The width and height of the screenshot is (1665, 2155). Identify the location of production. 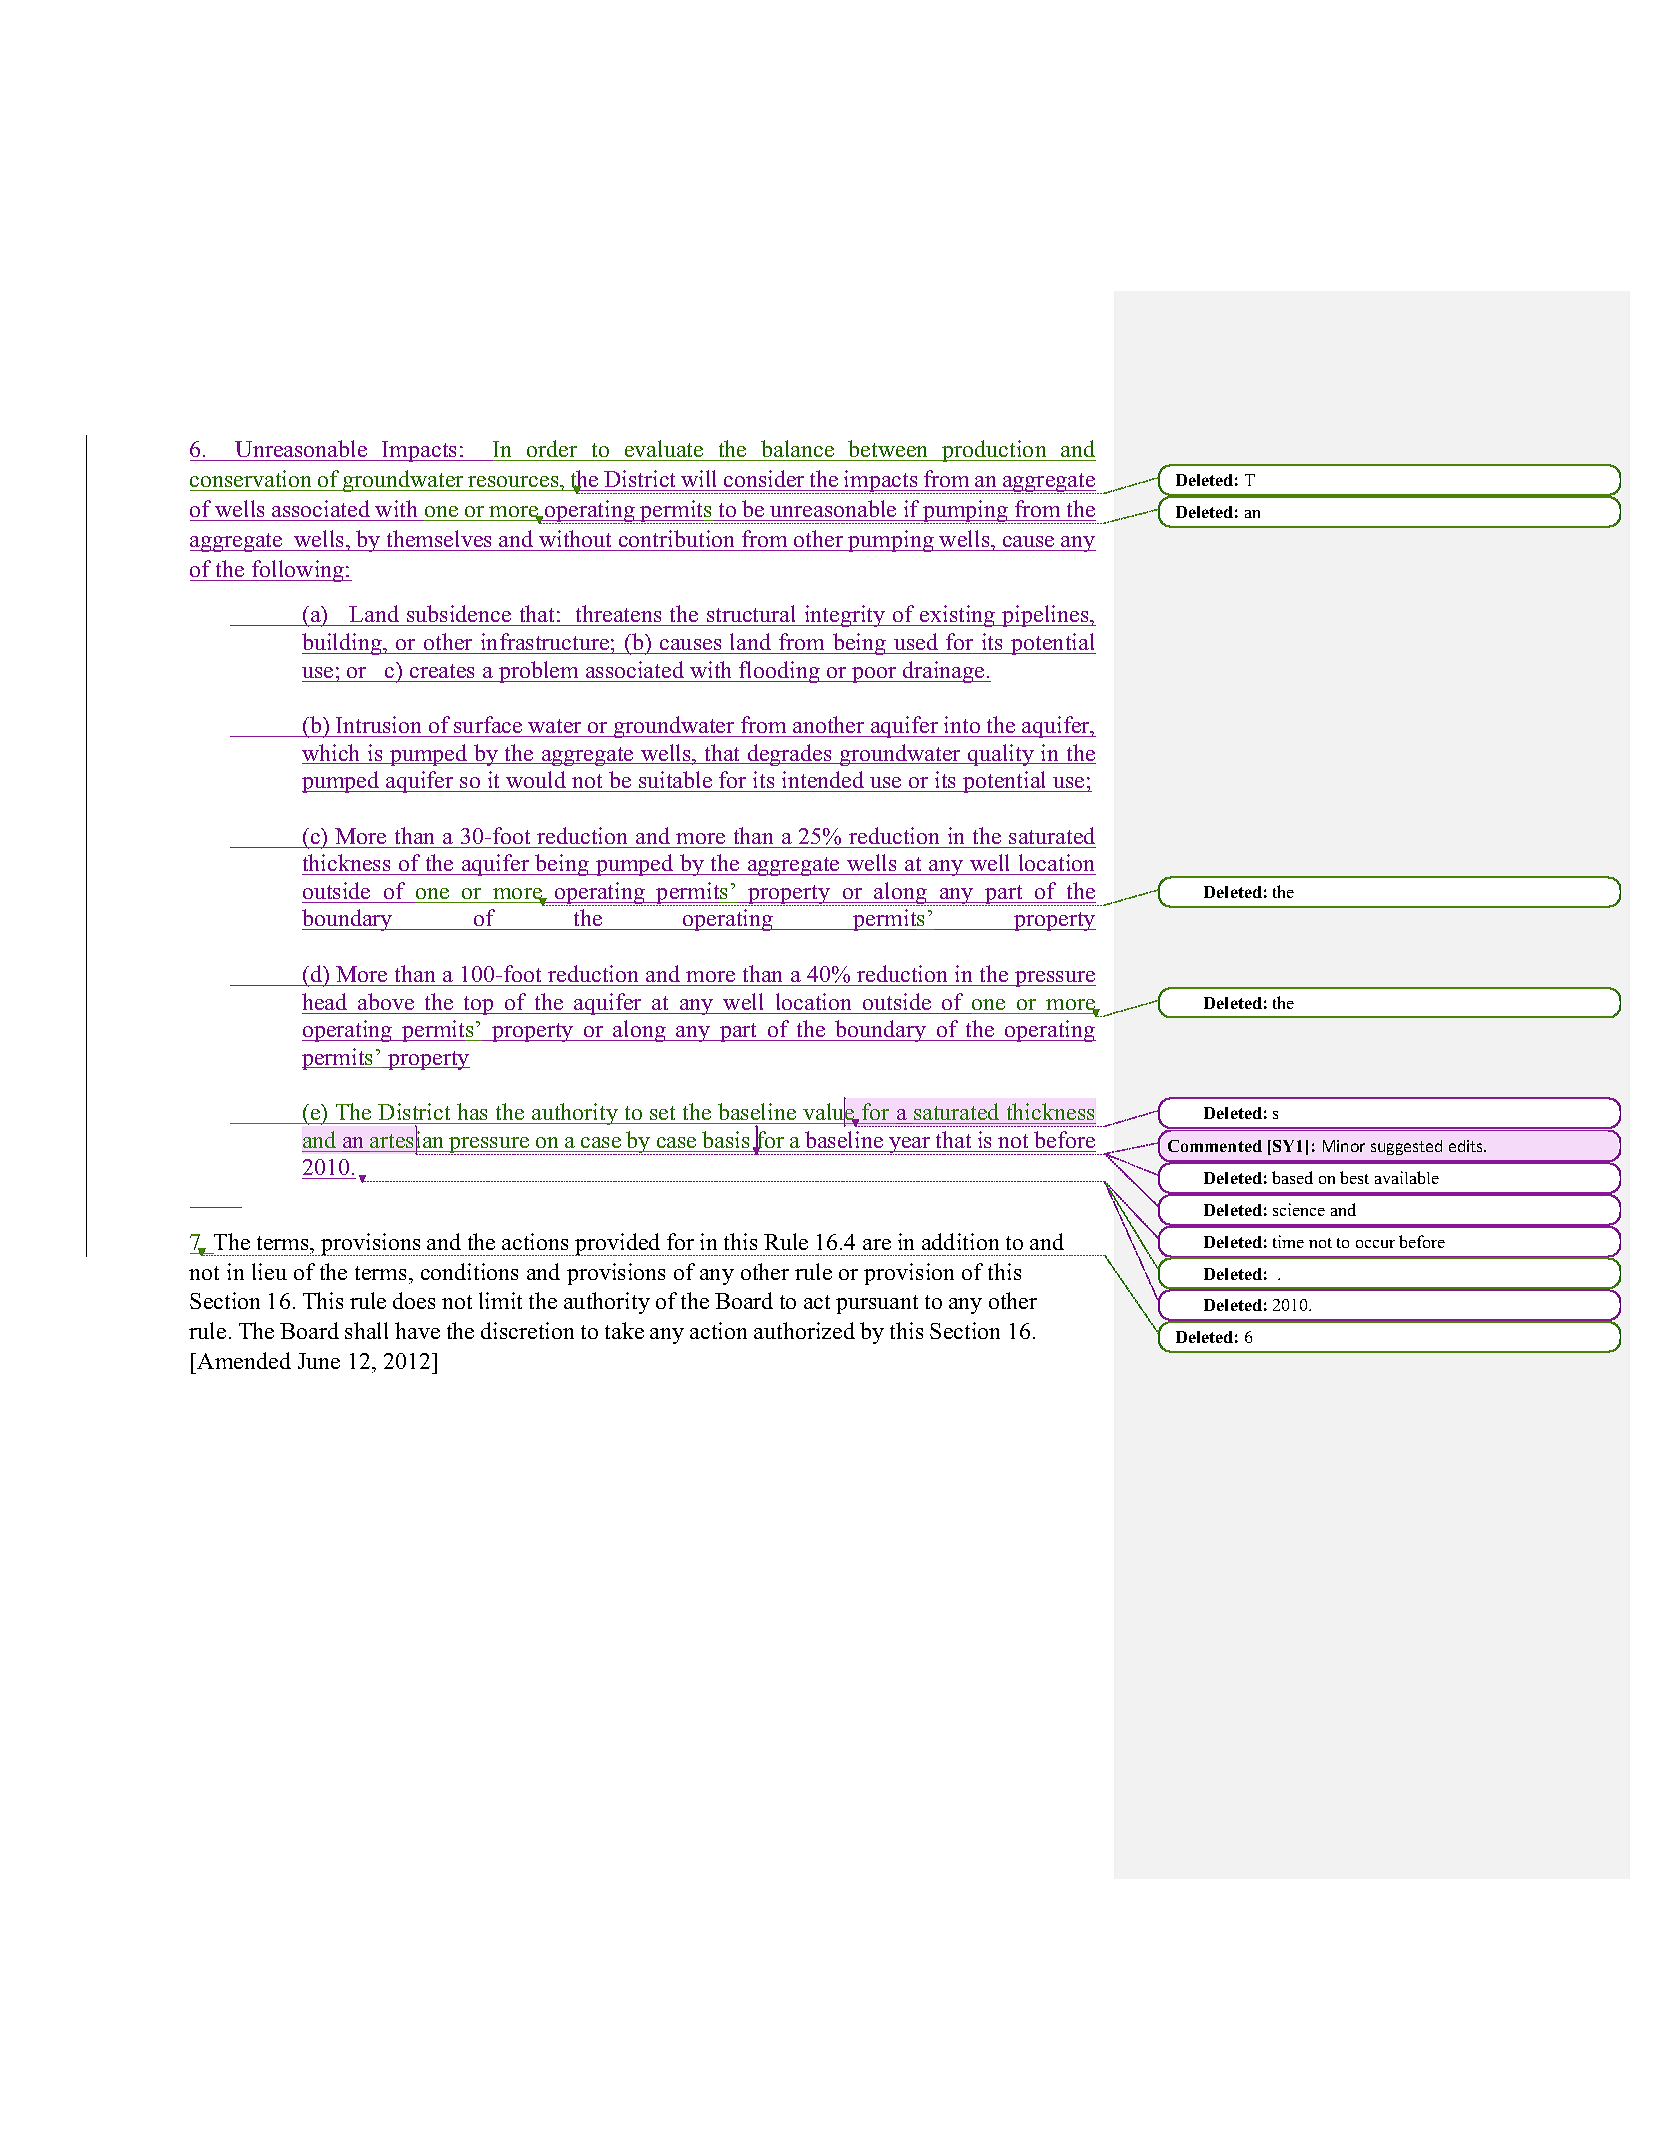
(994, 451).
